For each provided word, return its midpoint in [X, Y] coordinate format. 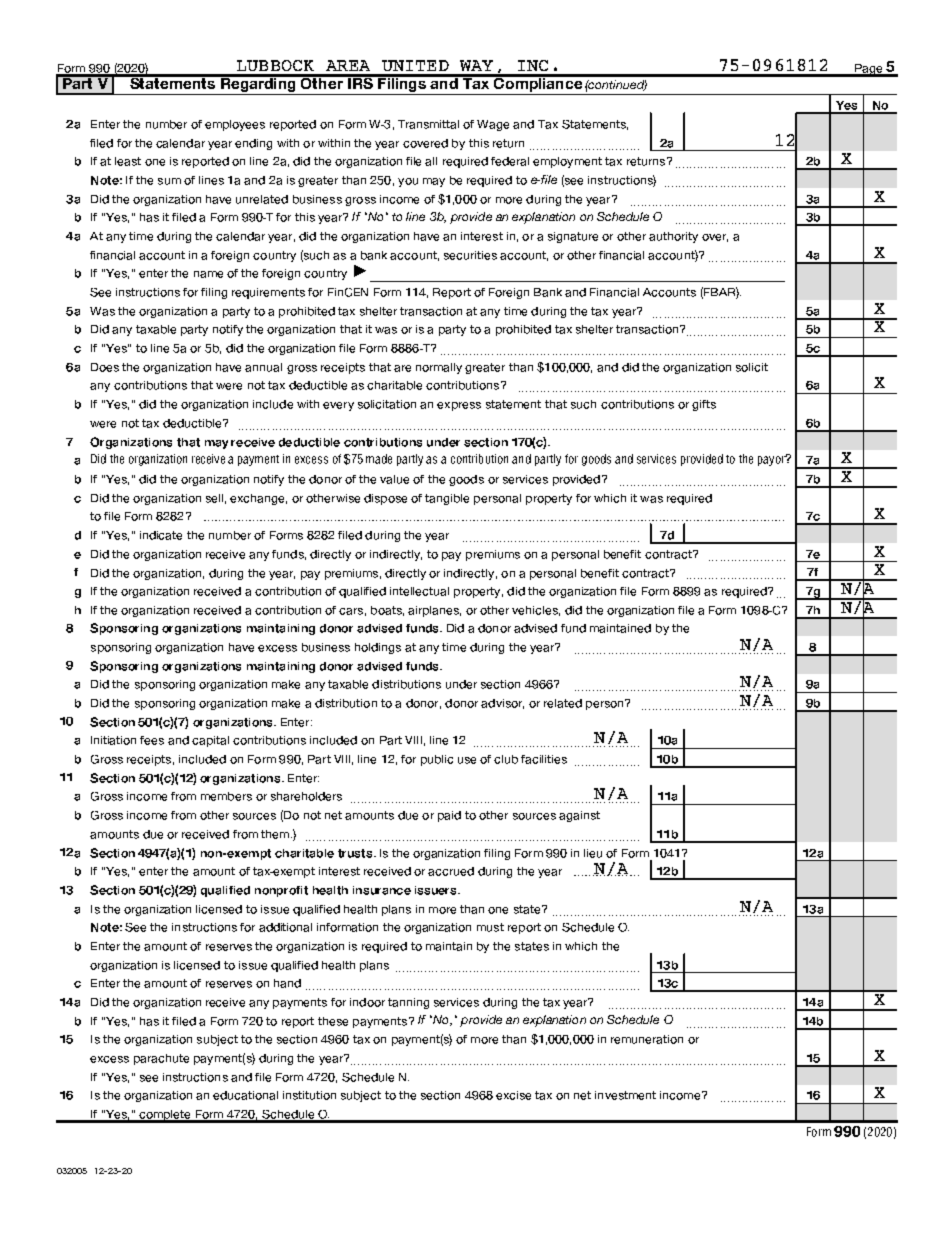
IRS [360, 82]
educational [245, 1095]
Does [105, 367]
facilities [544, 759]
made [379, 459]
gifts [704, 405]
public [437, 760]
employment [567, 162]
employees [235, 125]
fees [152, 740]
